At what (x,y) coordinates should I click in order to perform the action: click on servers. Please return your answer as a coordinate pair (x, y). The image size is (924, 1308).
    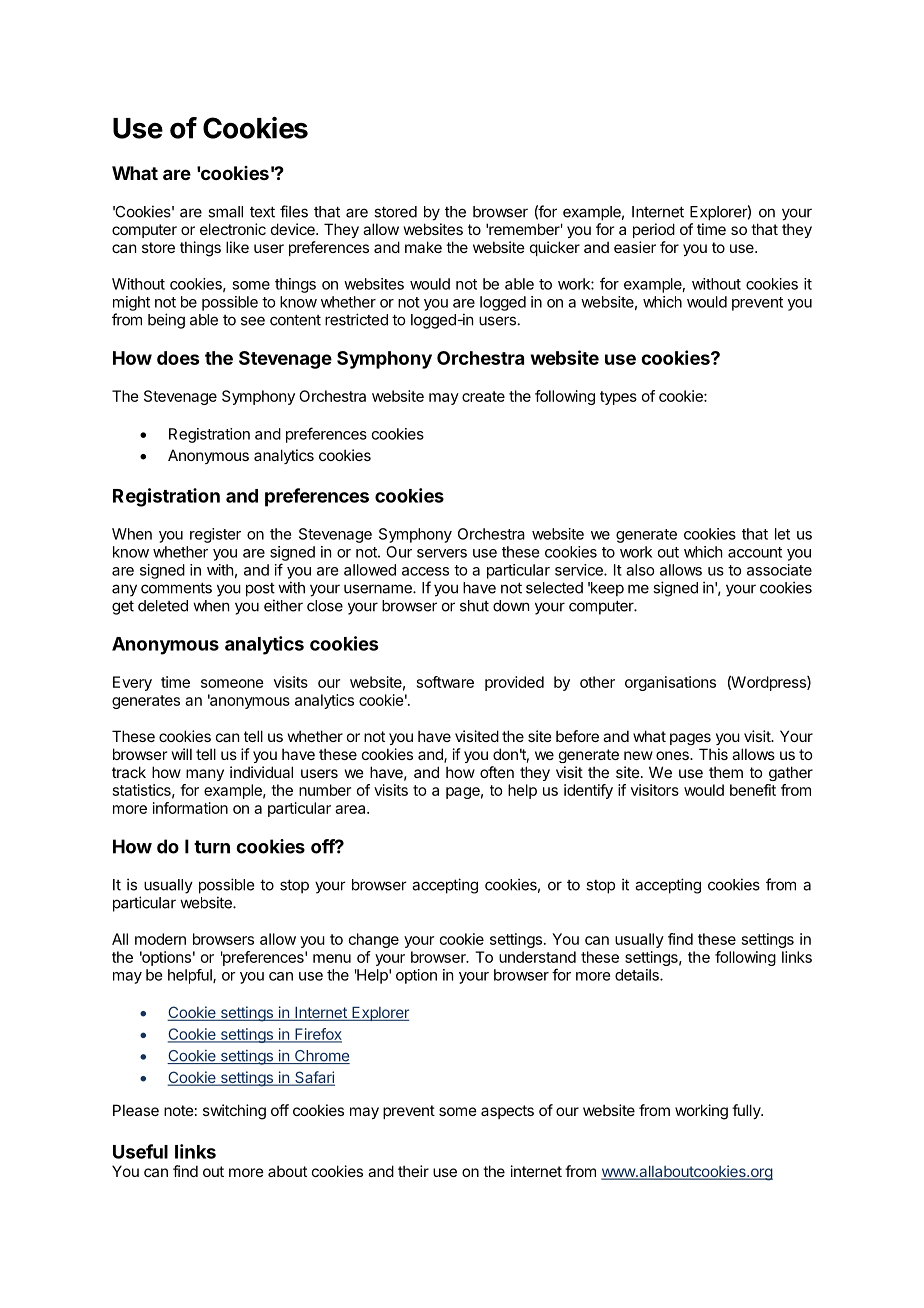
    Looking at the image, I should click on (442, 553).
